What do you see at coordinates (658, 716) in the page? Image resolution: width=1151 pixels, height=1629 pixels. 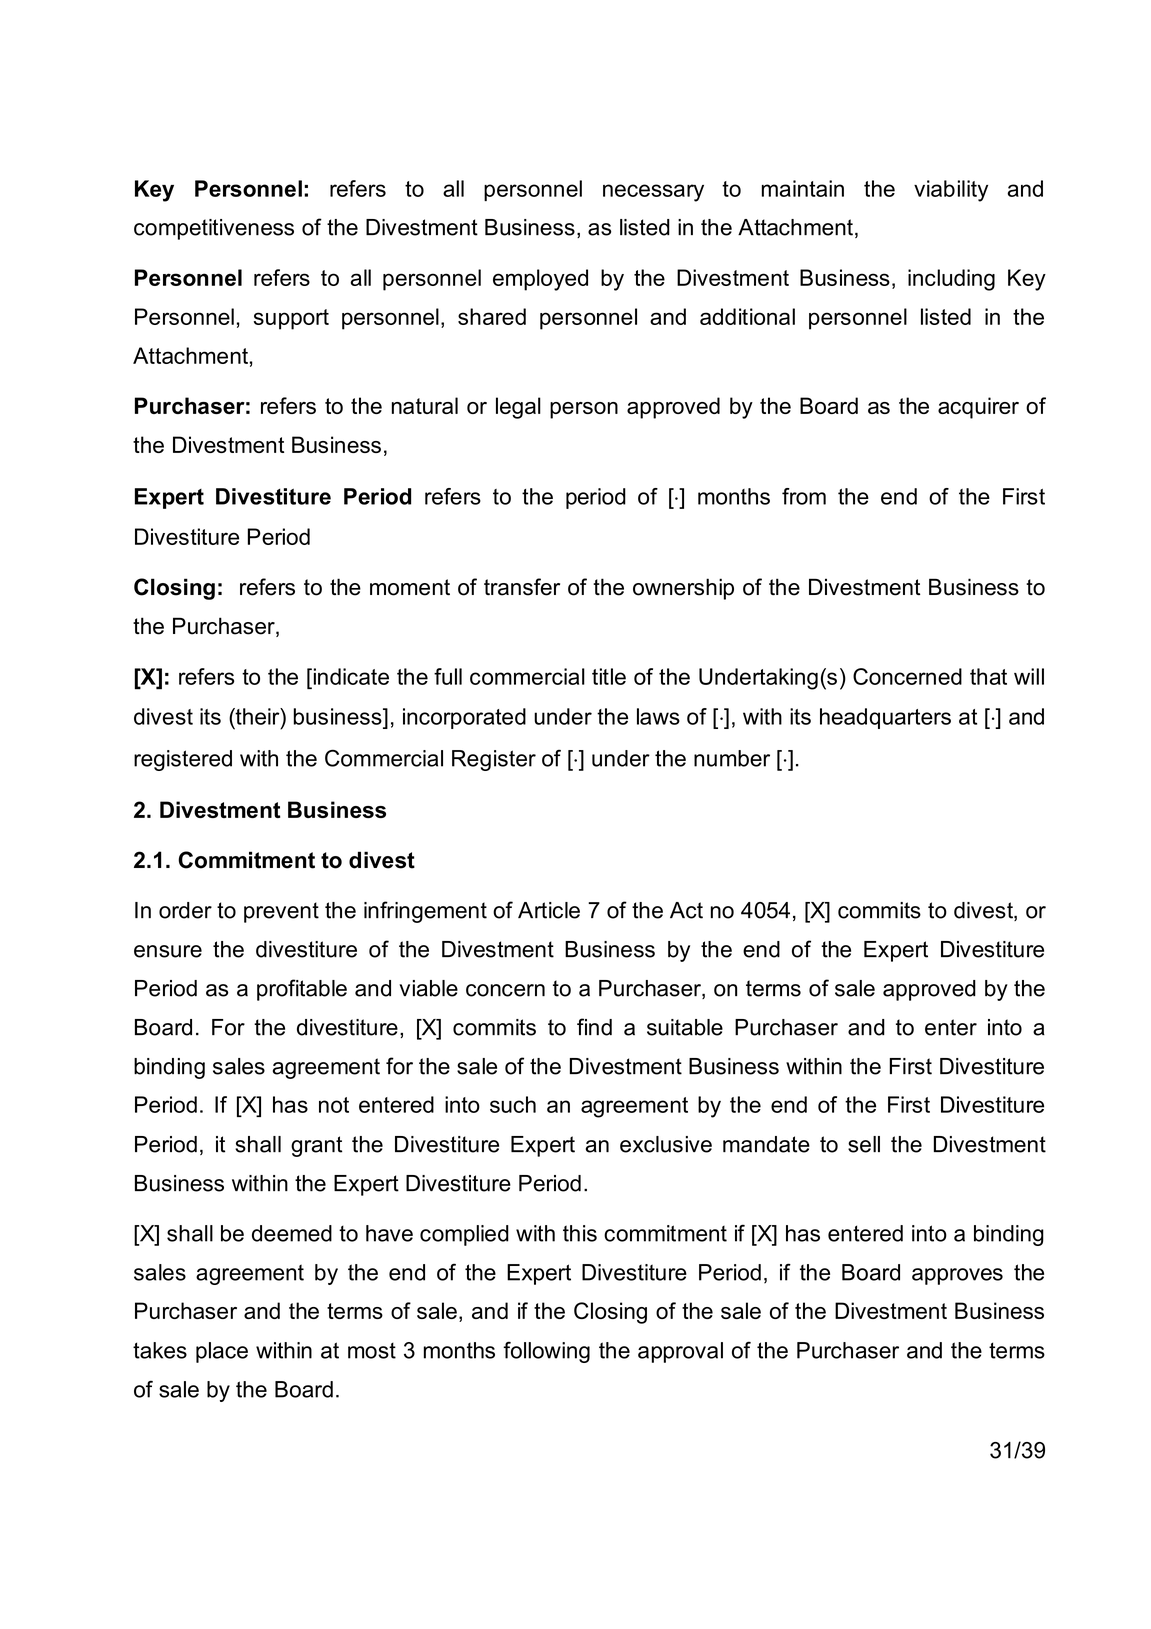 I see `laws` at bounding box center [658, 716].
